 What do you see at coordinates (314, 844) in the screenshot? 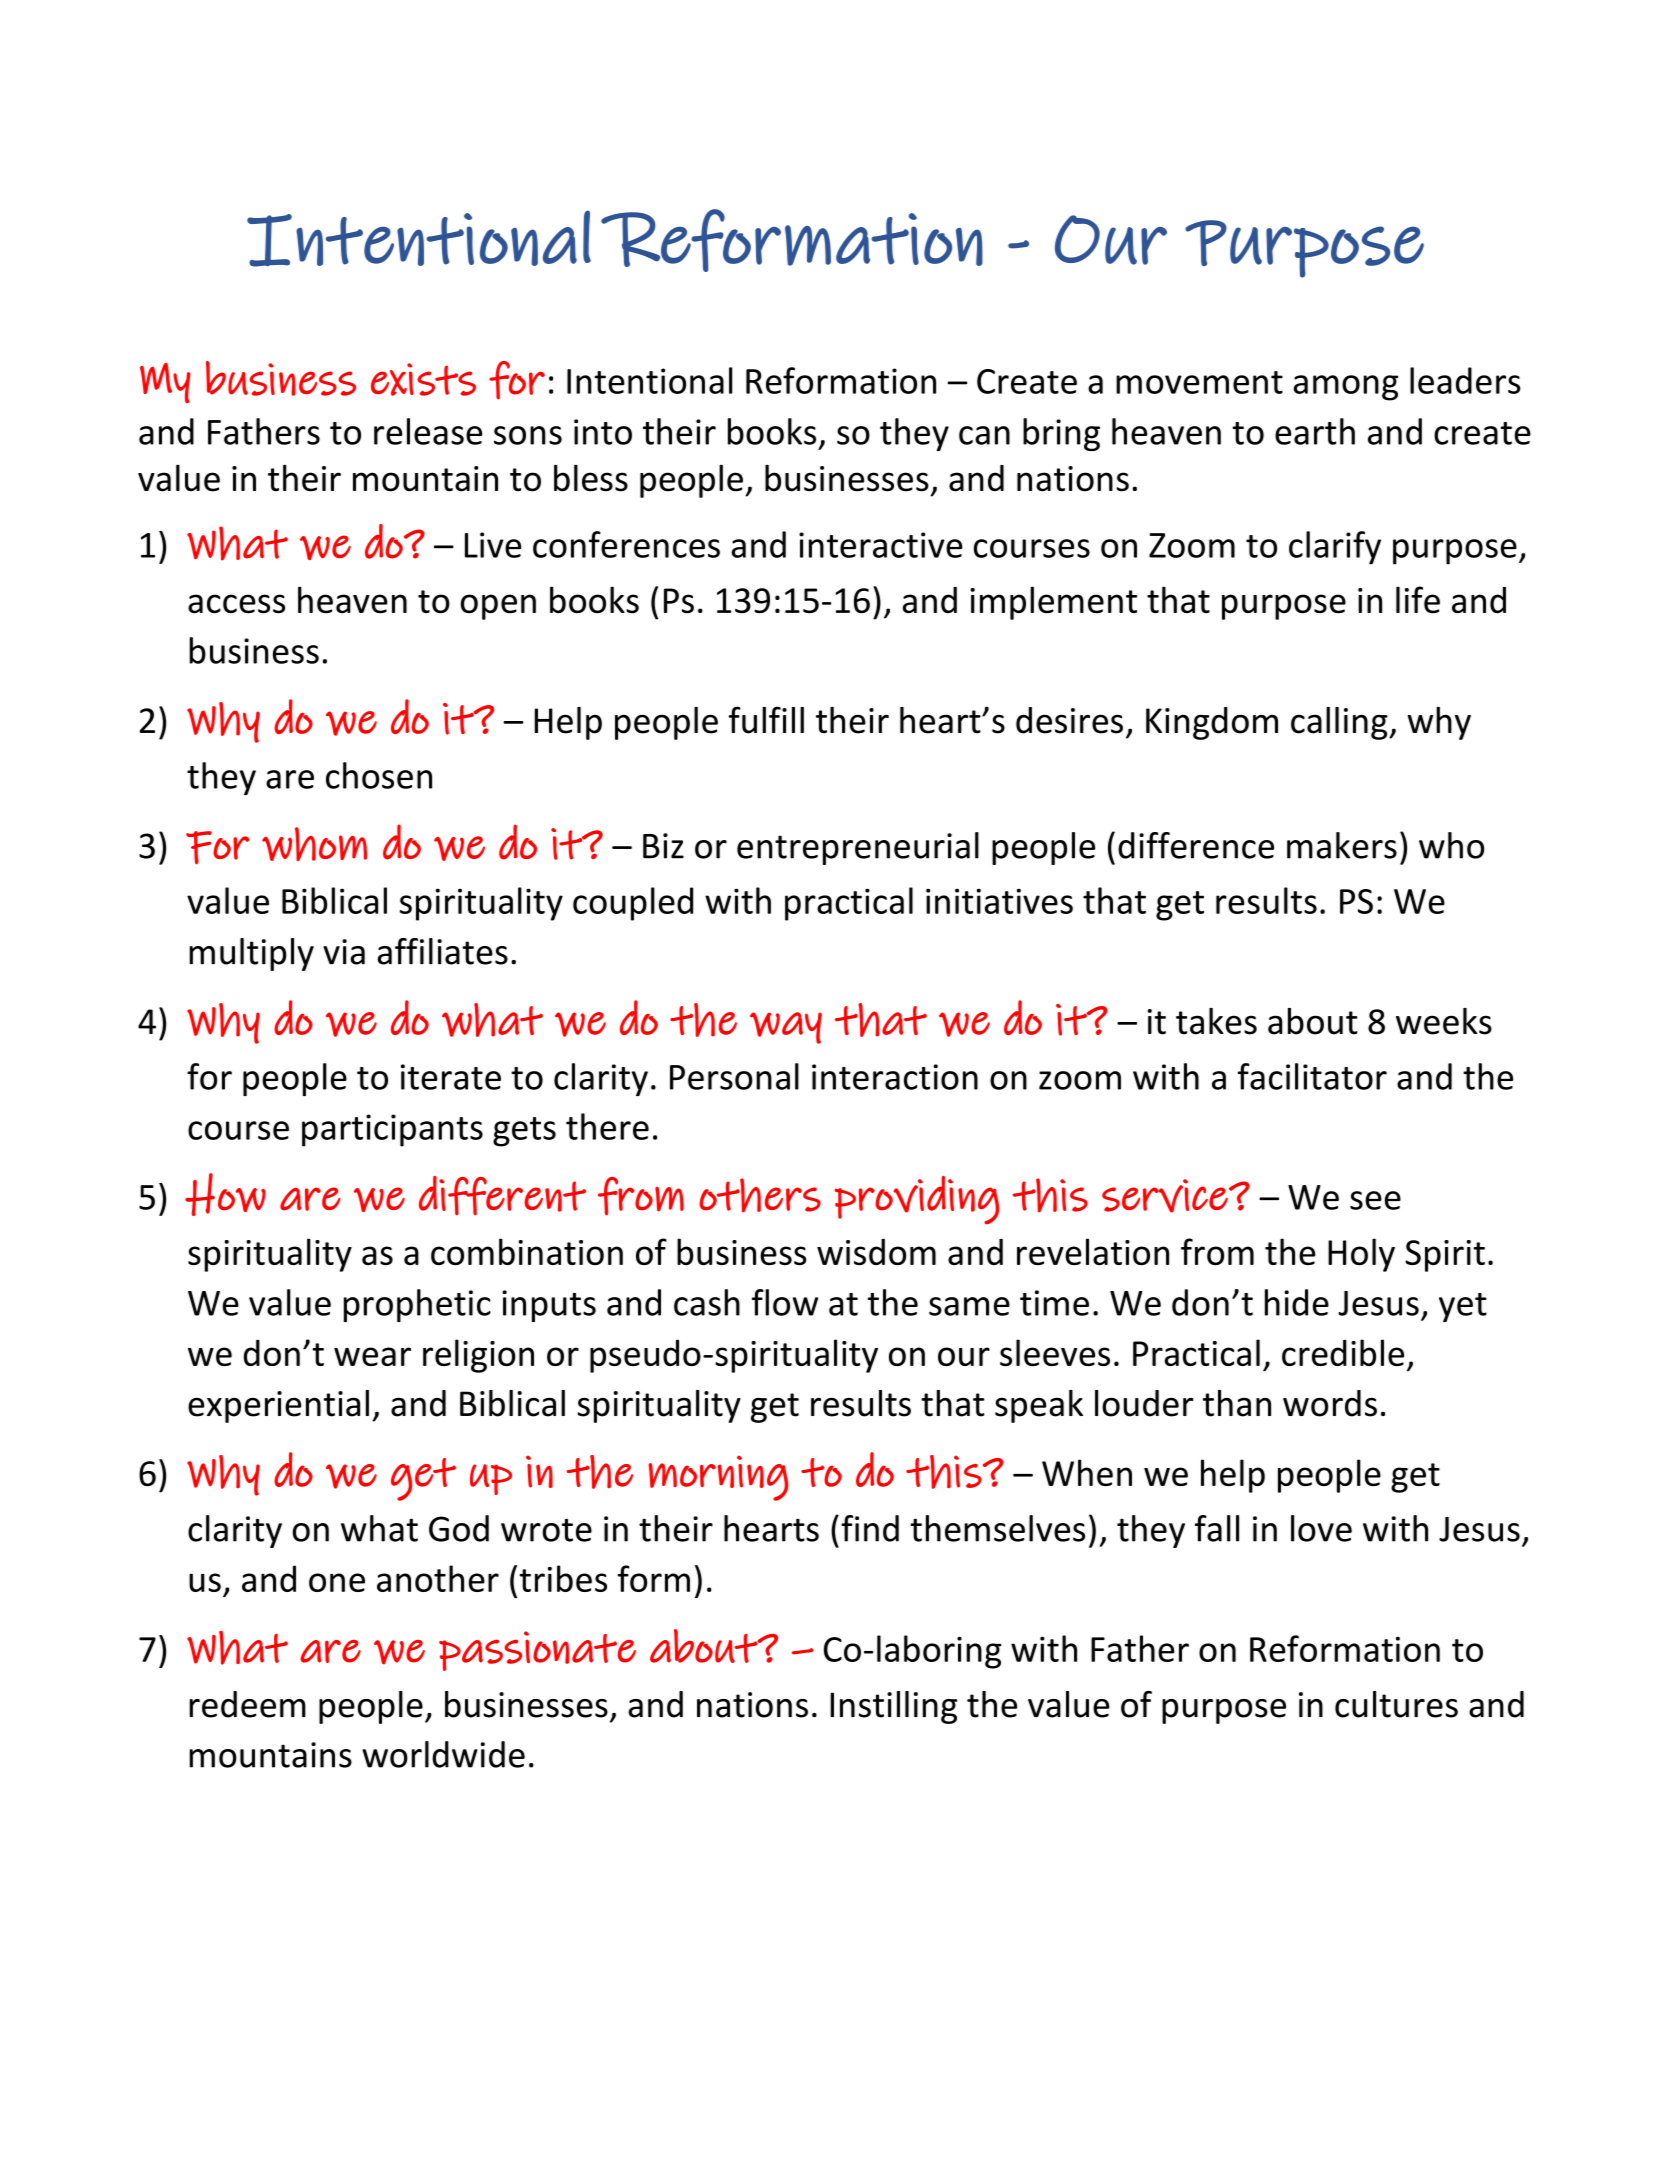
I see `whom` at bounding box center [314, 844].
